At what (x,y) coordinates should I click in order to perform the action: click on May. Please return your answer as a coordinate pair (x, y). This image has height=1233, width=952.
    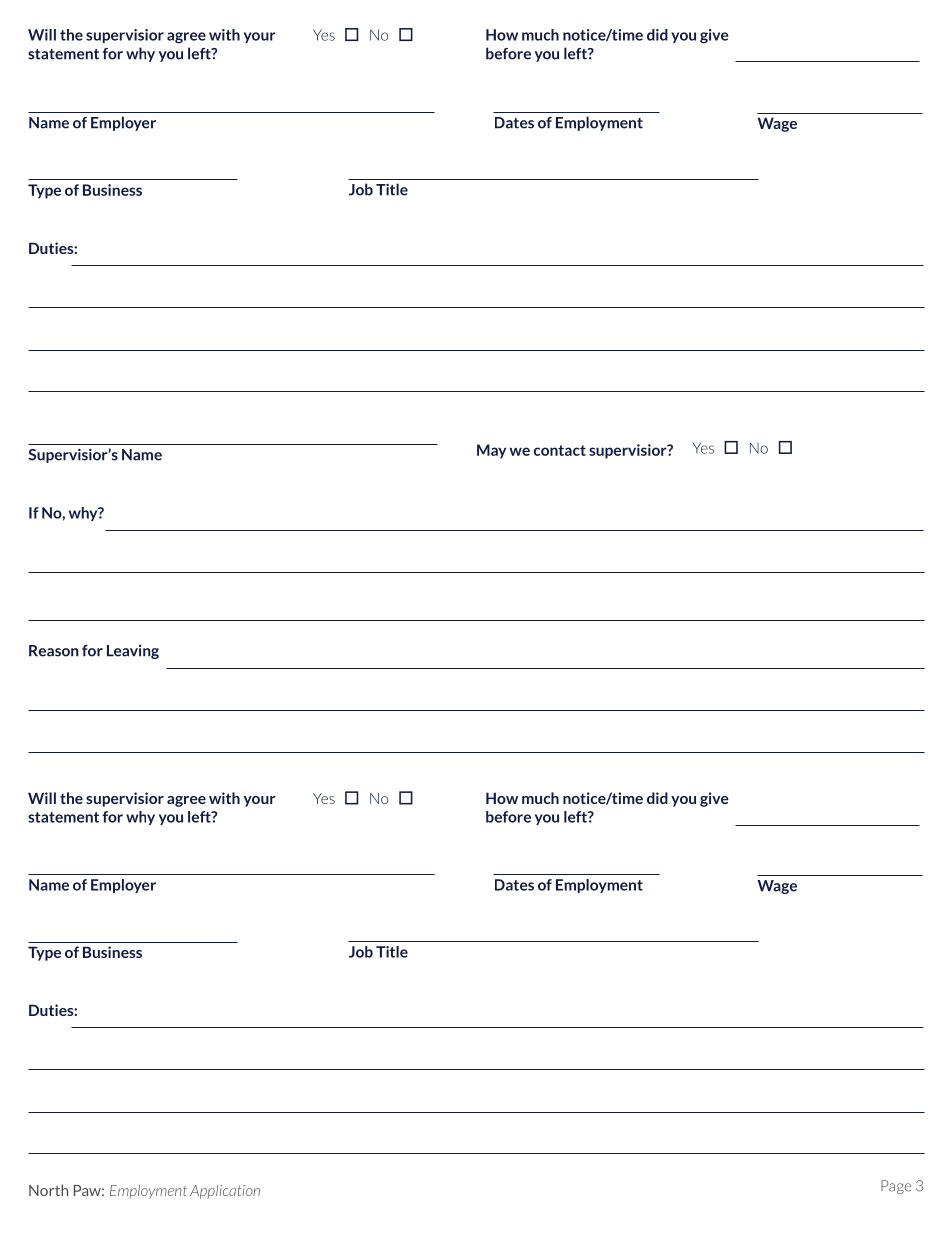
    Looking at the image, I should click on (491, 451).
